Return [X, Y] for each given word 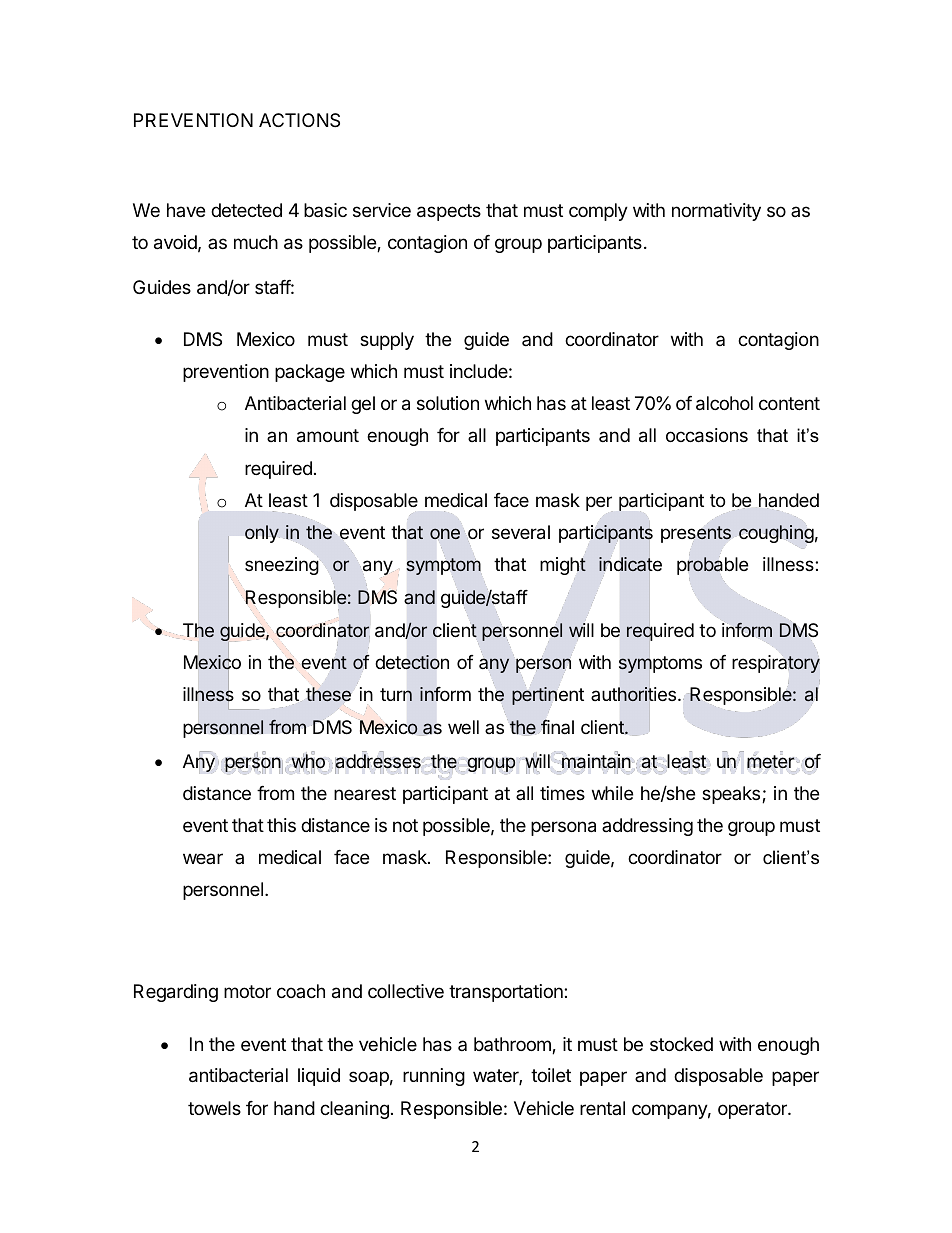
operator [753, 1110]
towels [214, 1108]
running [434, 1077]
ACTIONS [299, 120]
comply [598, 212]
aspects [449, 212]
